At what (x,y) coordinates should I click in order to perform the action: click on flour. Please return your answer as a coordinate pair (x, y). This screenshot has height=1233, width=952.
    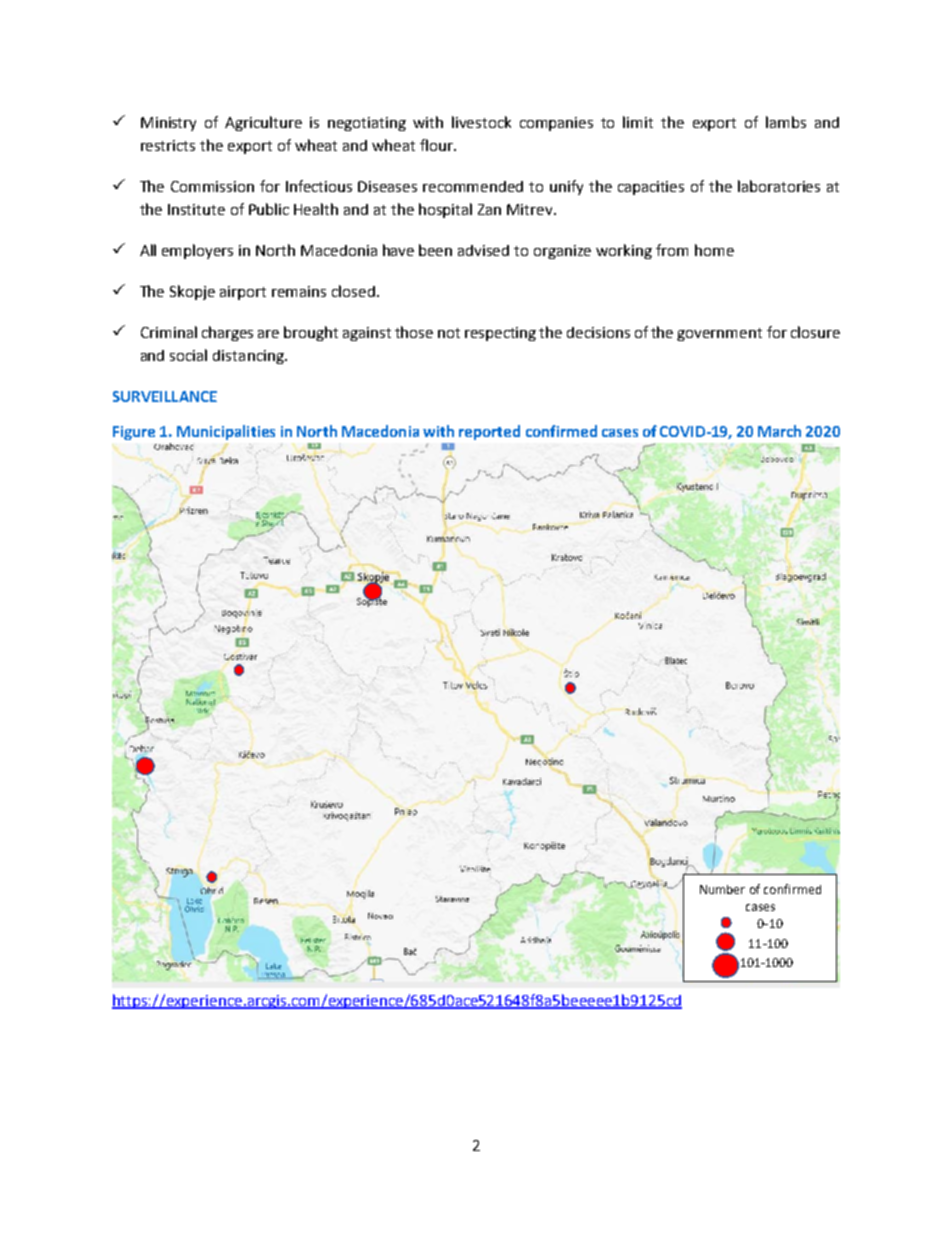
    Looking at the image, I should click on (438, 145).
